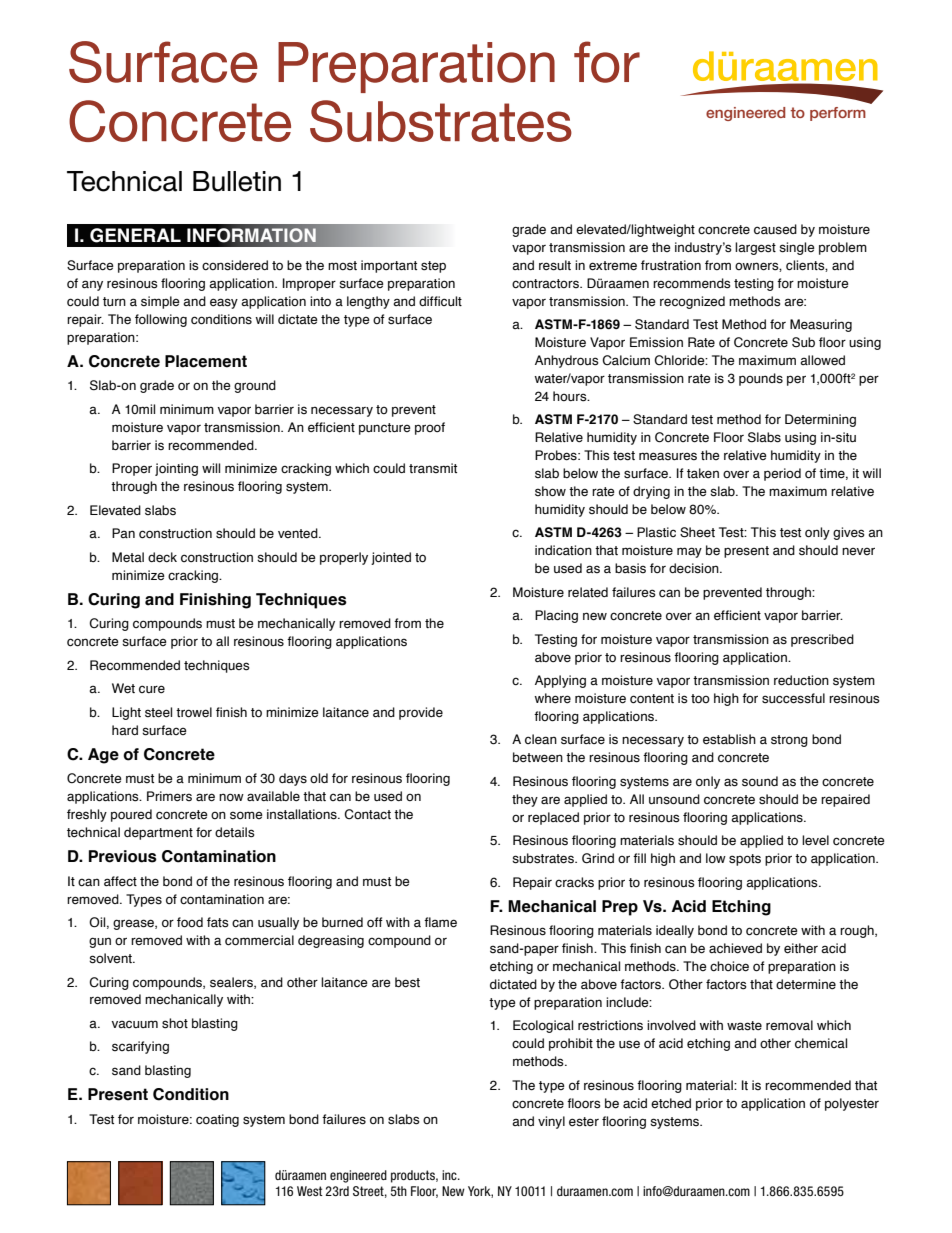 The image size is (952, 1233). I want to click on Placing, so click(556, 616).
